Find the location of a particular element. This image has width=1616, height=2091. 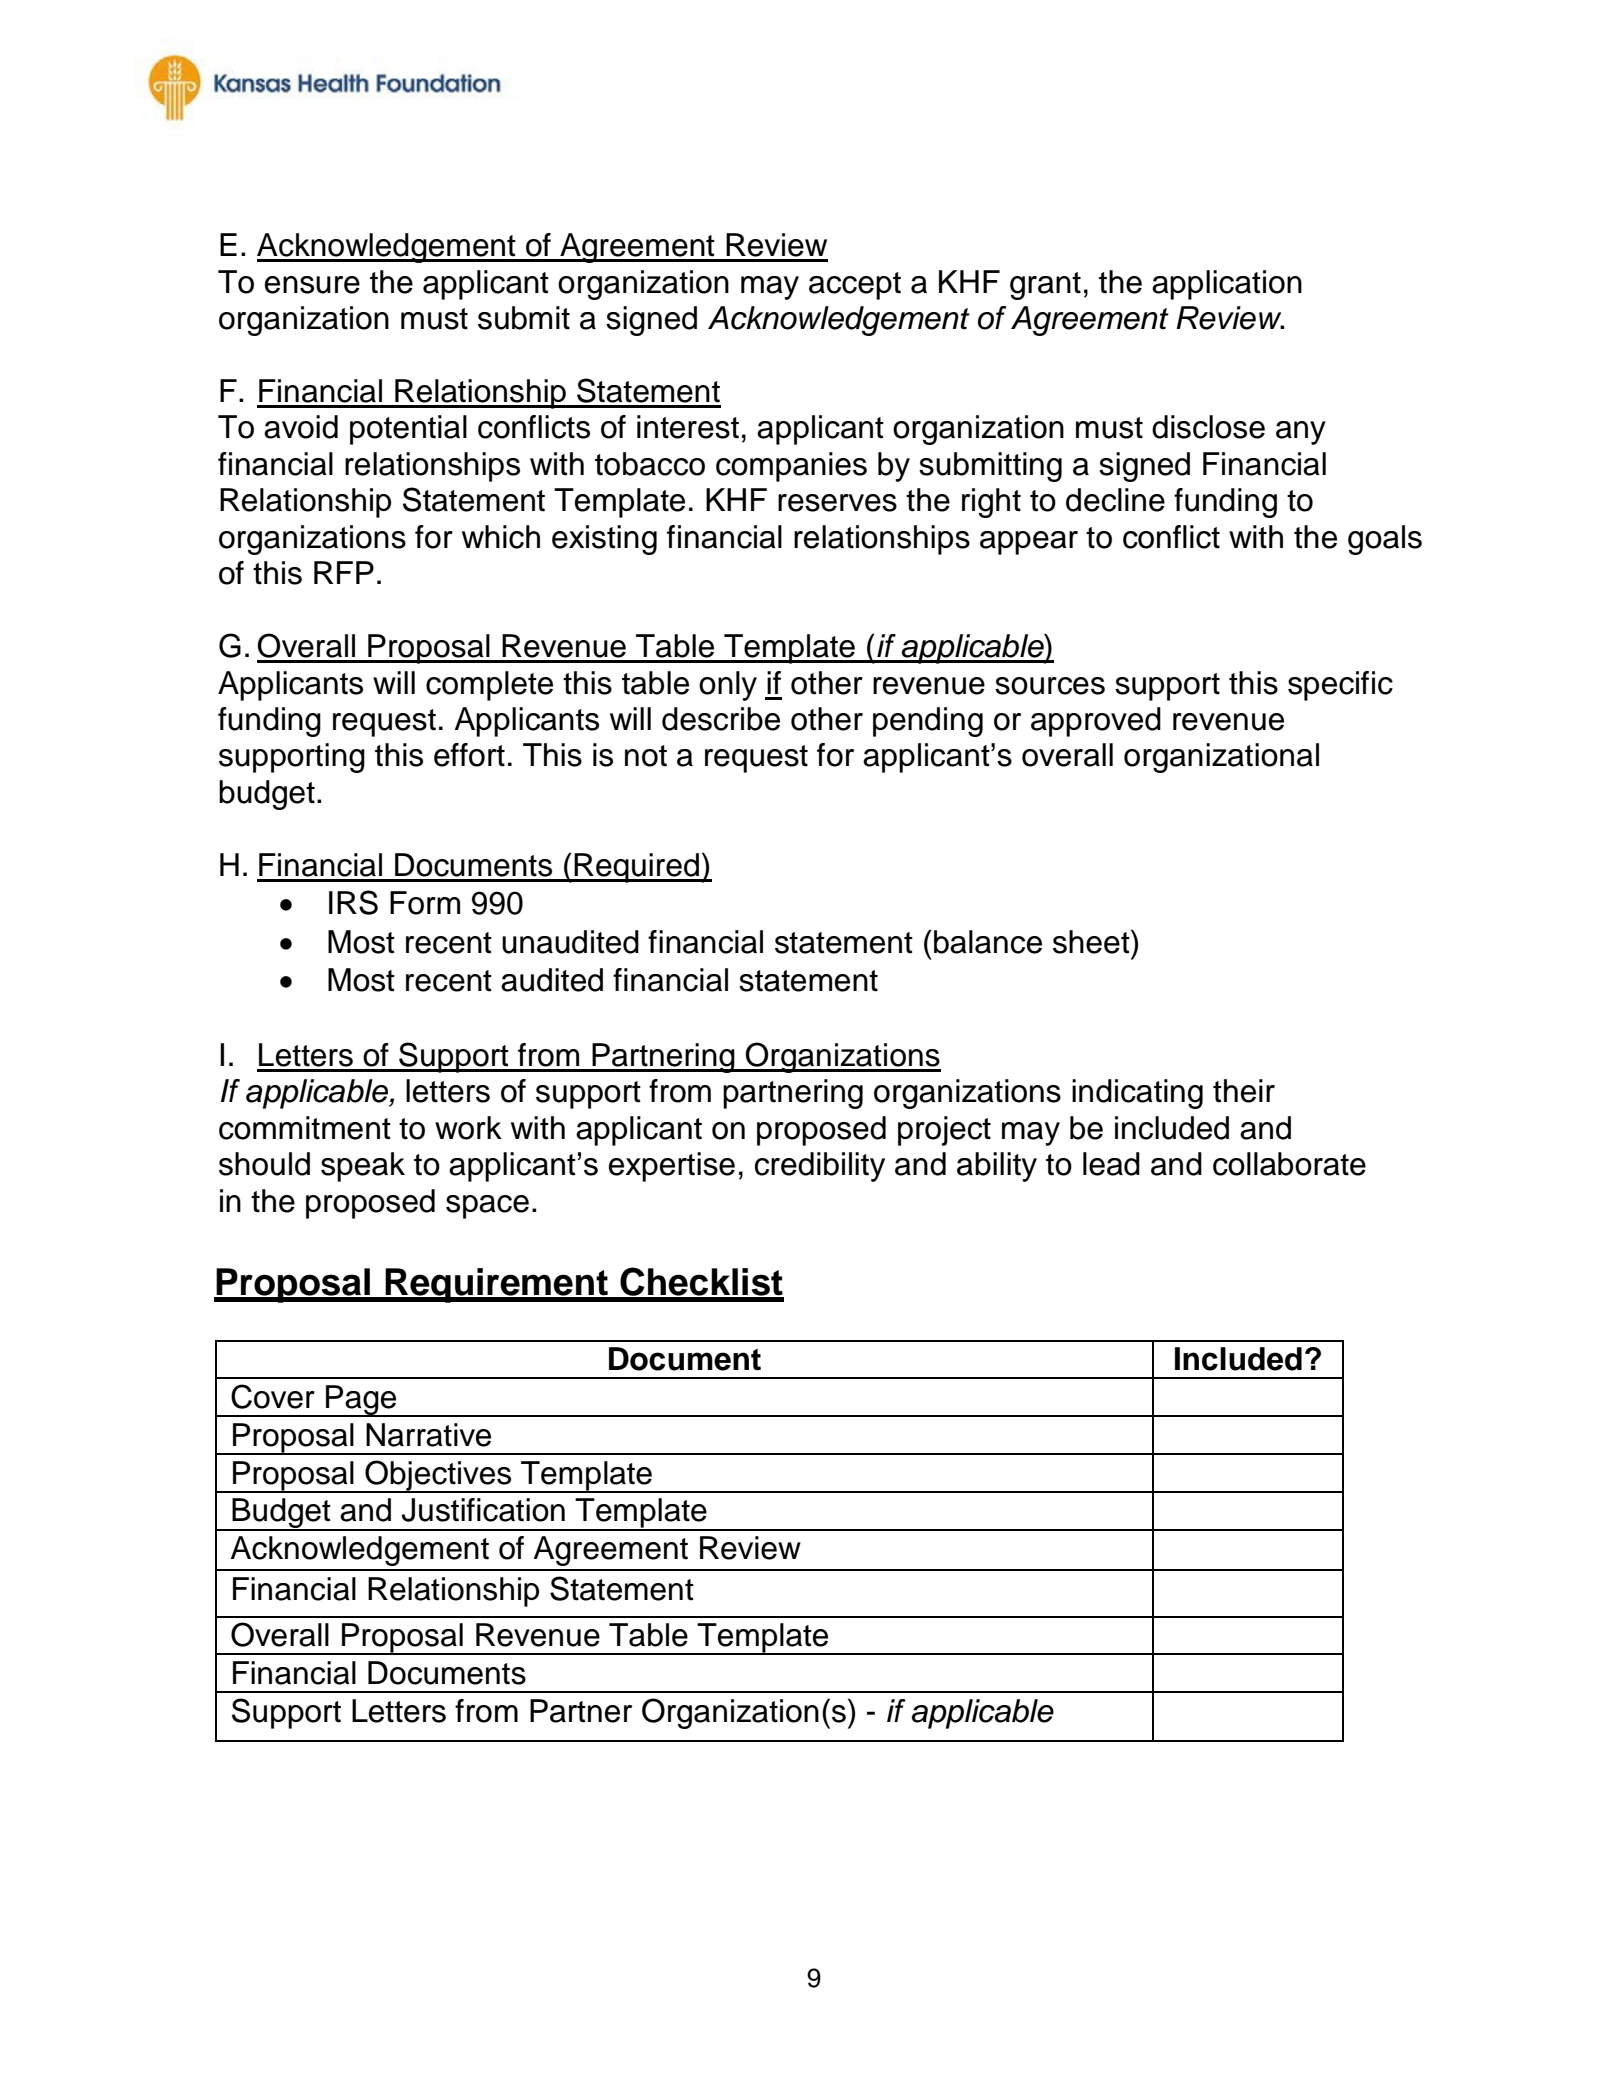

only is located at coordinates (728, 686).
